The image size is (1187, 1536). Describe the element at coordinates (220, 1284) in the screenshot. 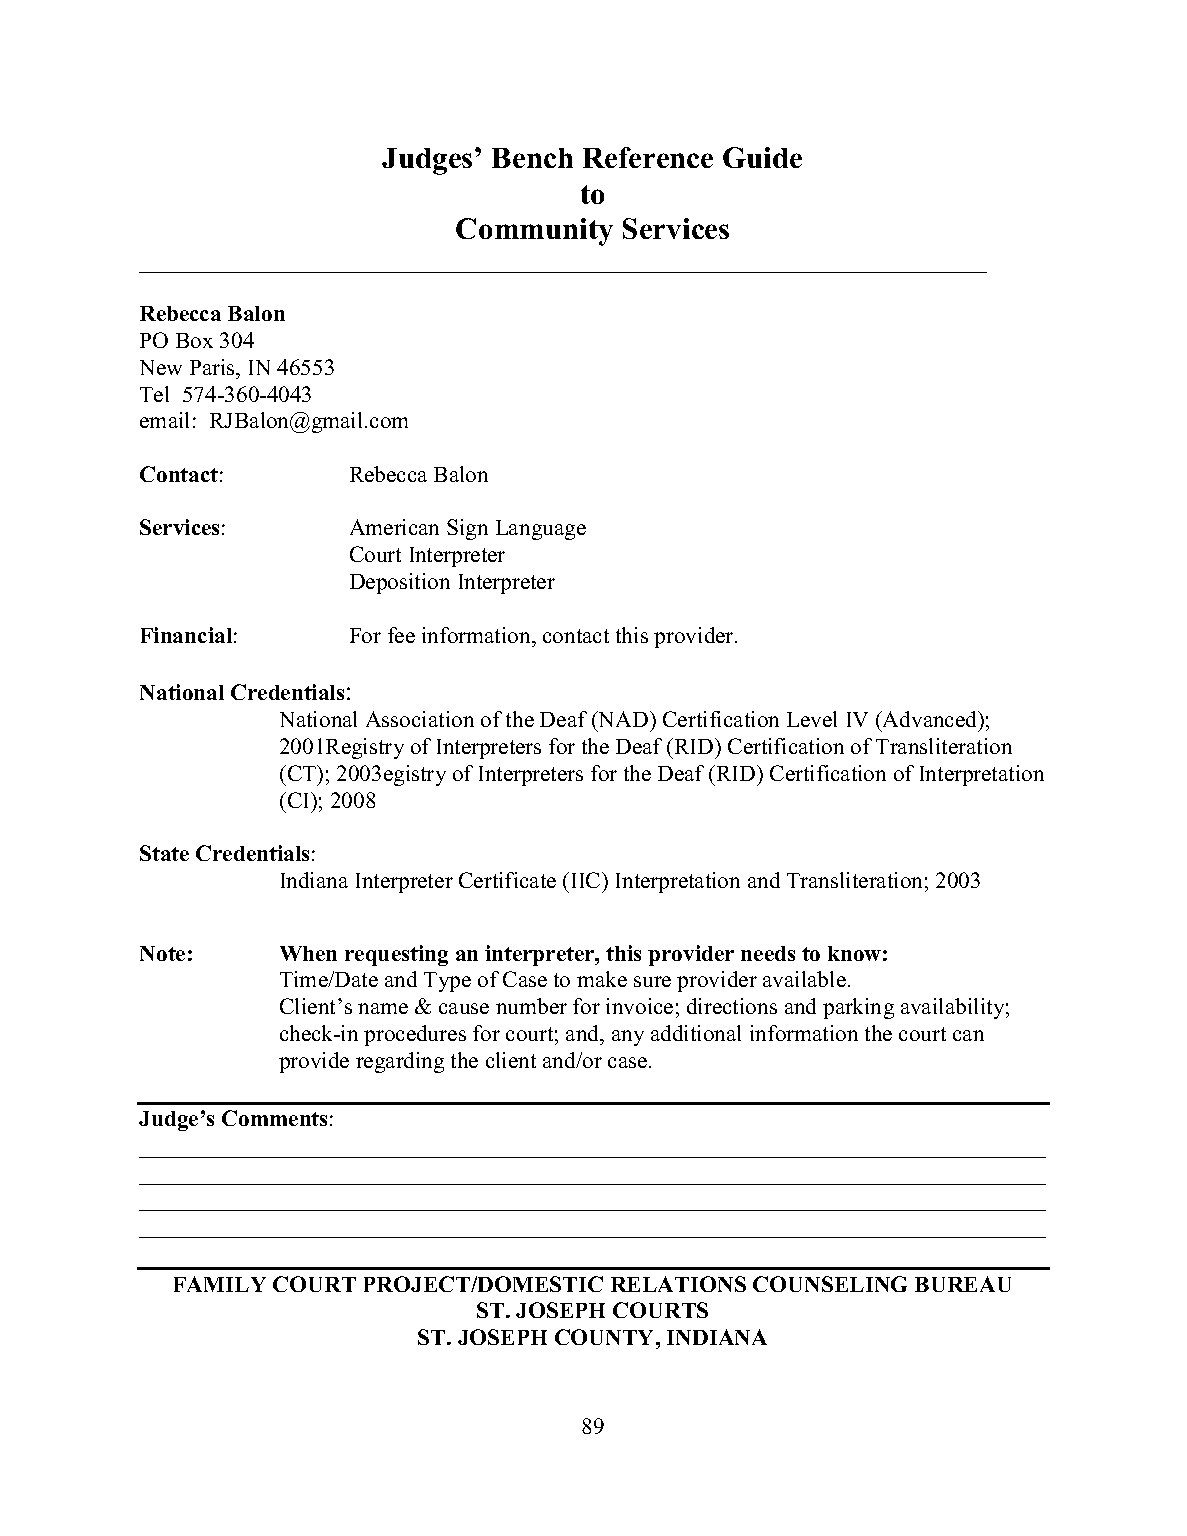

I see `FAMILY` at that location.
